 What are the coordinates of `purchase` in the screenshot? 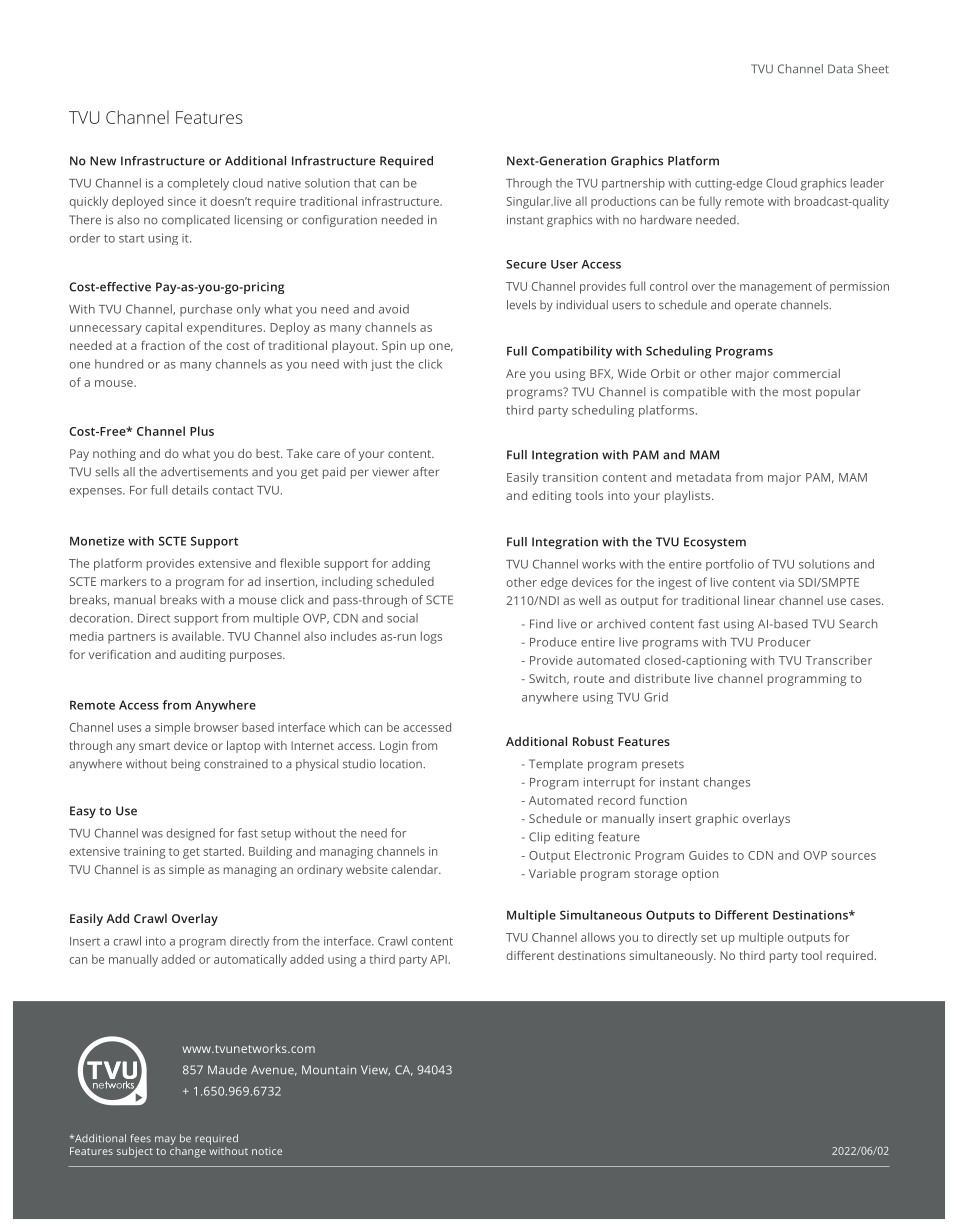 It's located at (206, 310).
